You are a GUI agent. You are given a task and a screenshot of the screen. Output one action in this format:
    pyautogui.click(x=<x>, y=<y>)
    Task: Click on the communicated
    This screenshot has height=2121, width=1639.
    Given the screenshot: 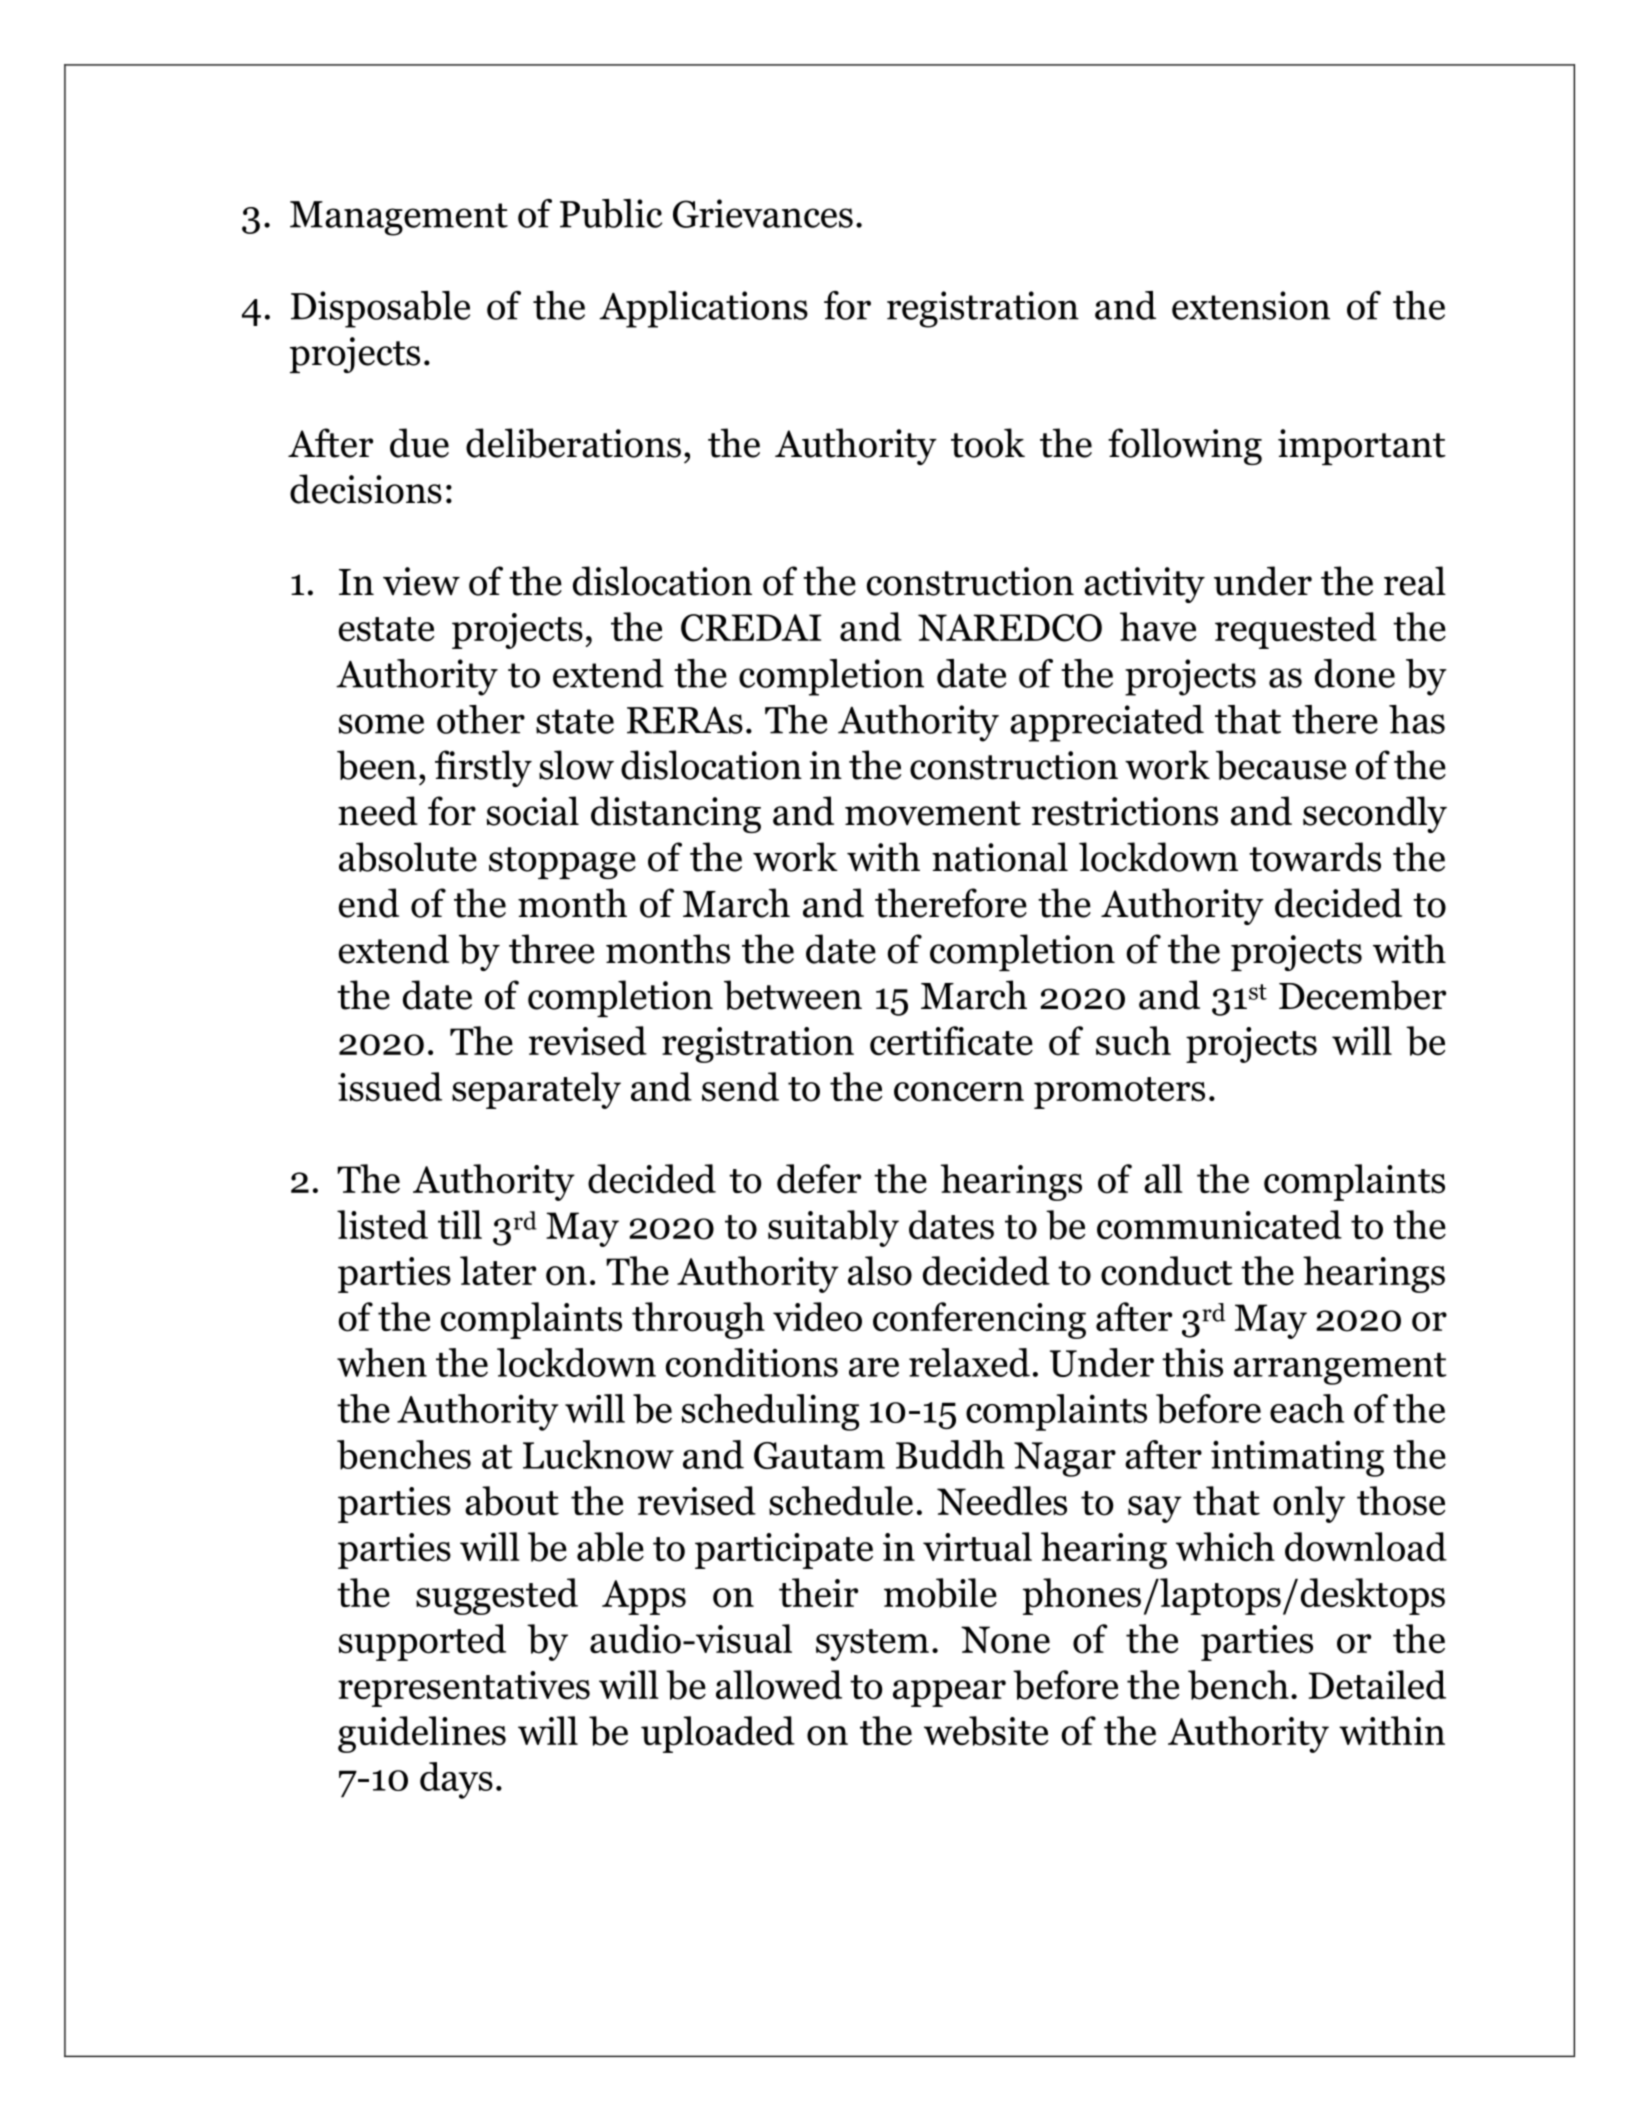 What is the action you would take?
    pyautogui.click(x=1219, y=1225)
